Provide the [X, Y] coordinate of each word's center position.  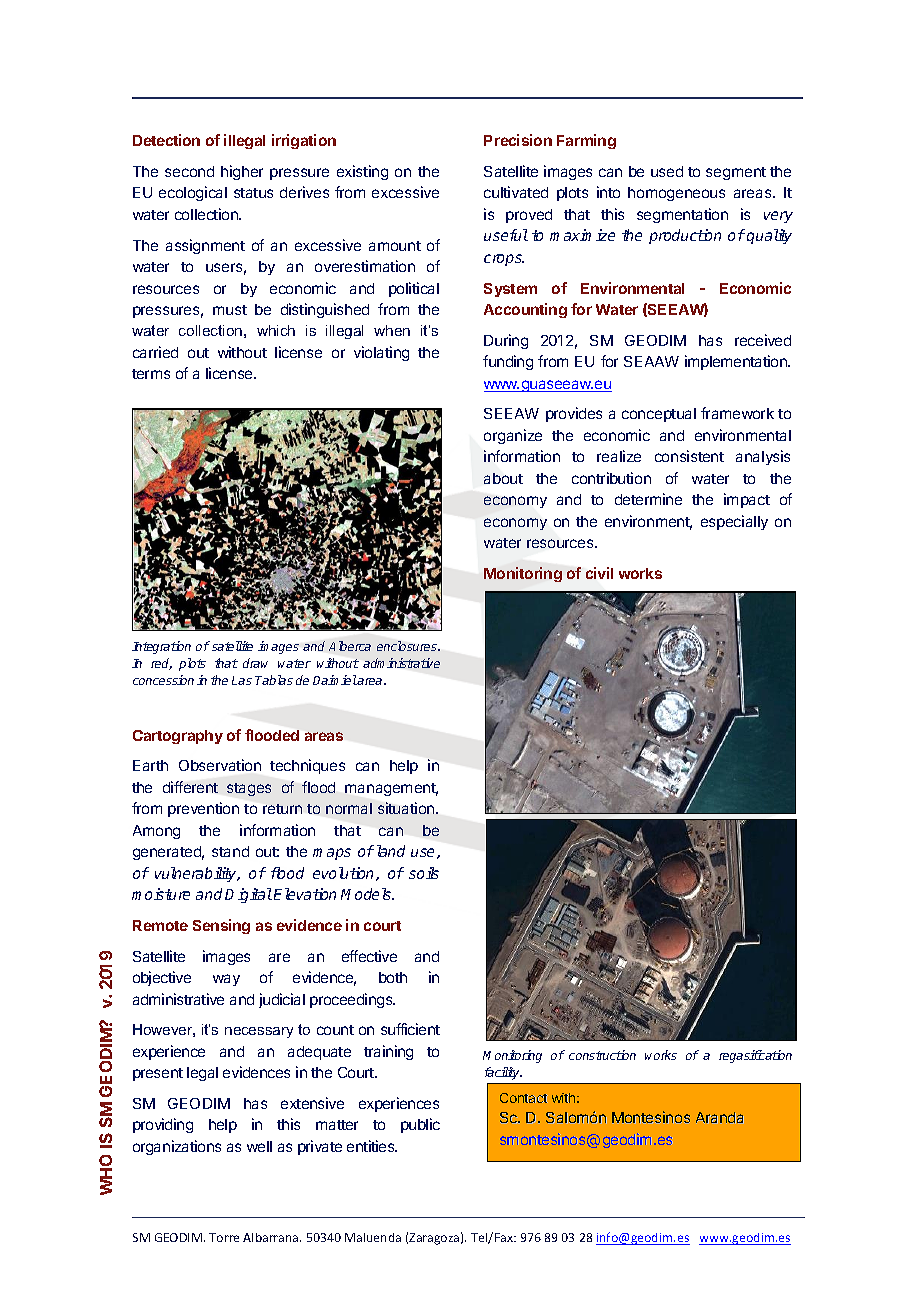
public [420, 1125]
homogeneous [676, 194]
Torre [224, 1237]
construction [602, 1055]
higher [242, 172]
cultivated [516, 192]
